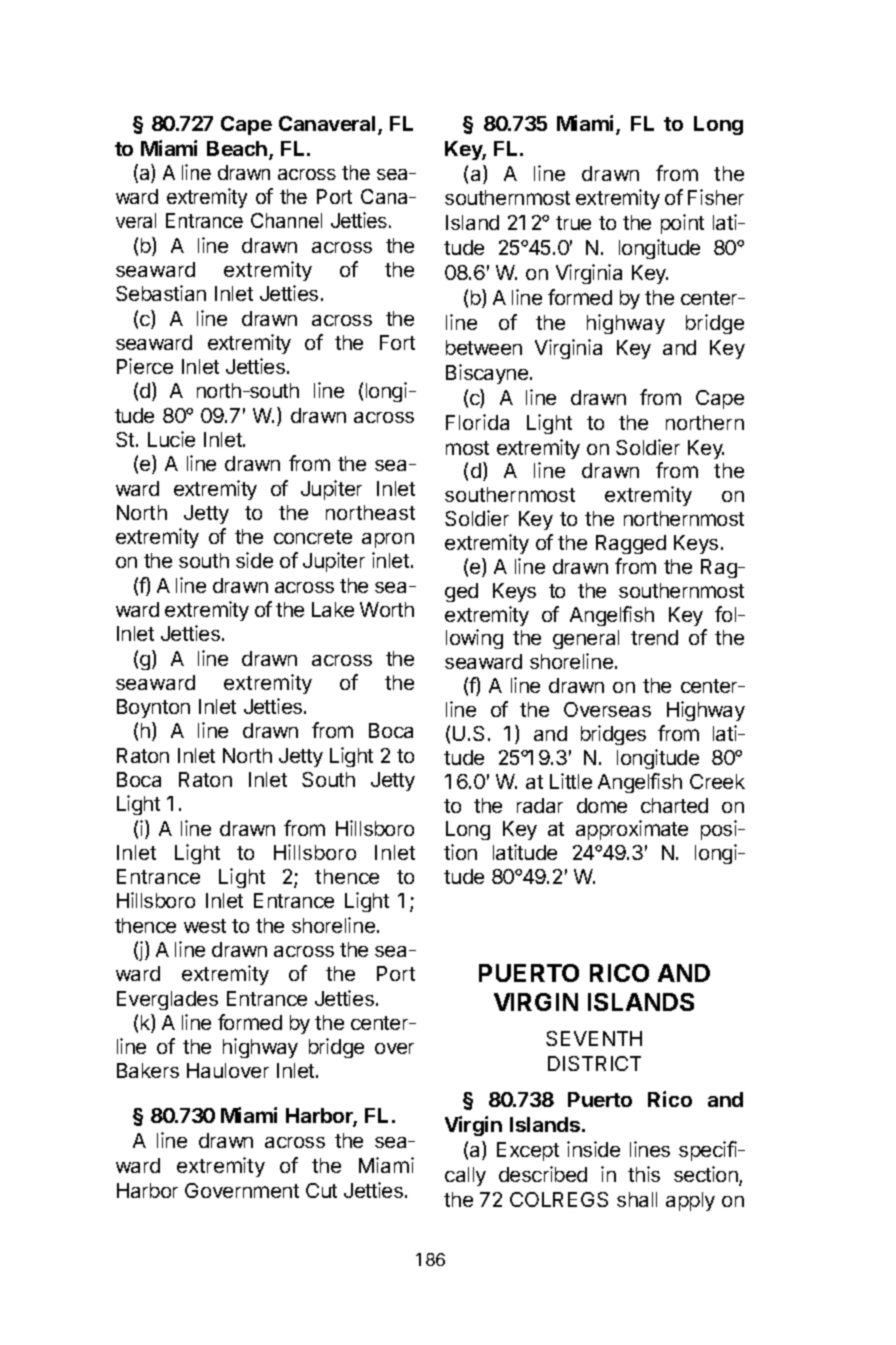  Describe the element at coordinates (631, 544) in the screenshot. I see `Ragged` at that location.
